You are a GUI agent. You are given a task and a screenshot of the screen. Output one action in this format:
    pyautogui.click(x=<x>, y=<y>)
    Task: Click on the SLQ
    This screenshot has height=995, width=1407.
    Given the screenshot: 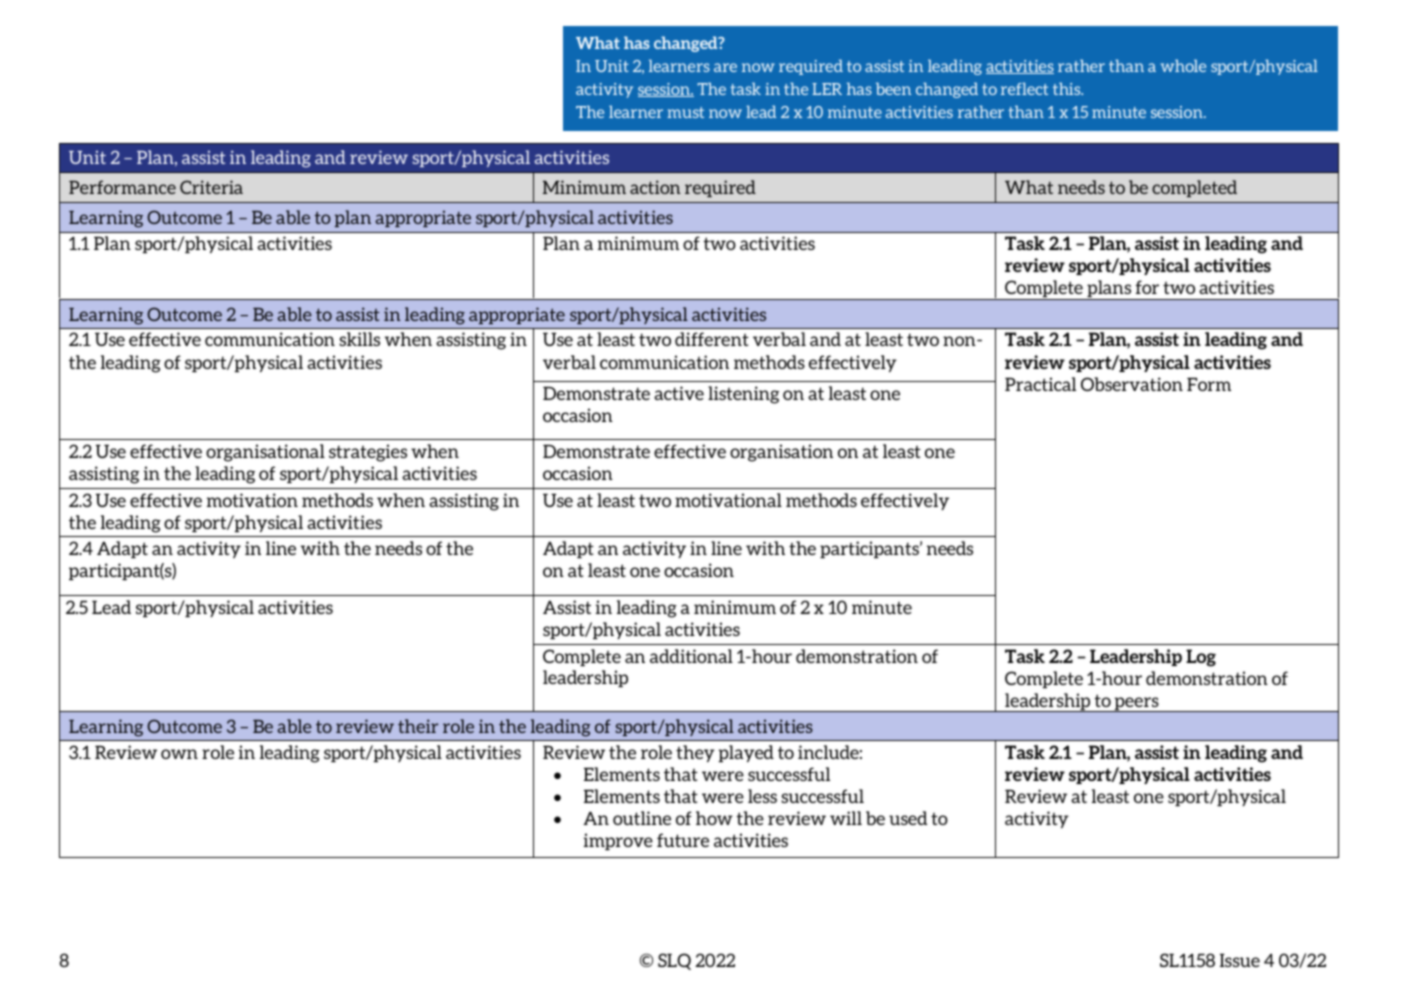 What is the action you would take?
    pyautogui.click(x=674, y=961)
